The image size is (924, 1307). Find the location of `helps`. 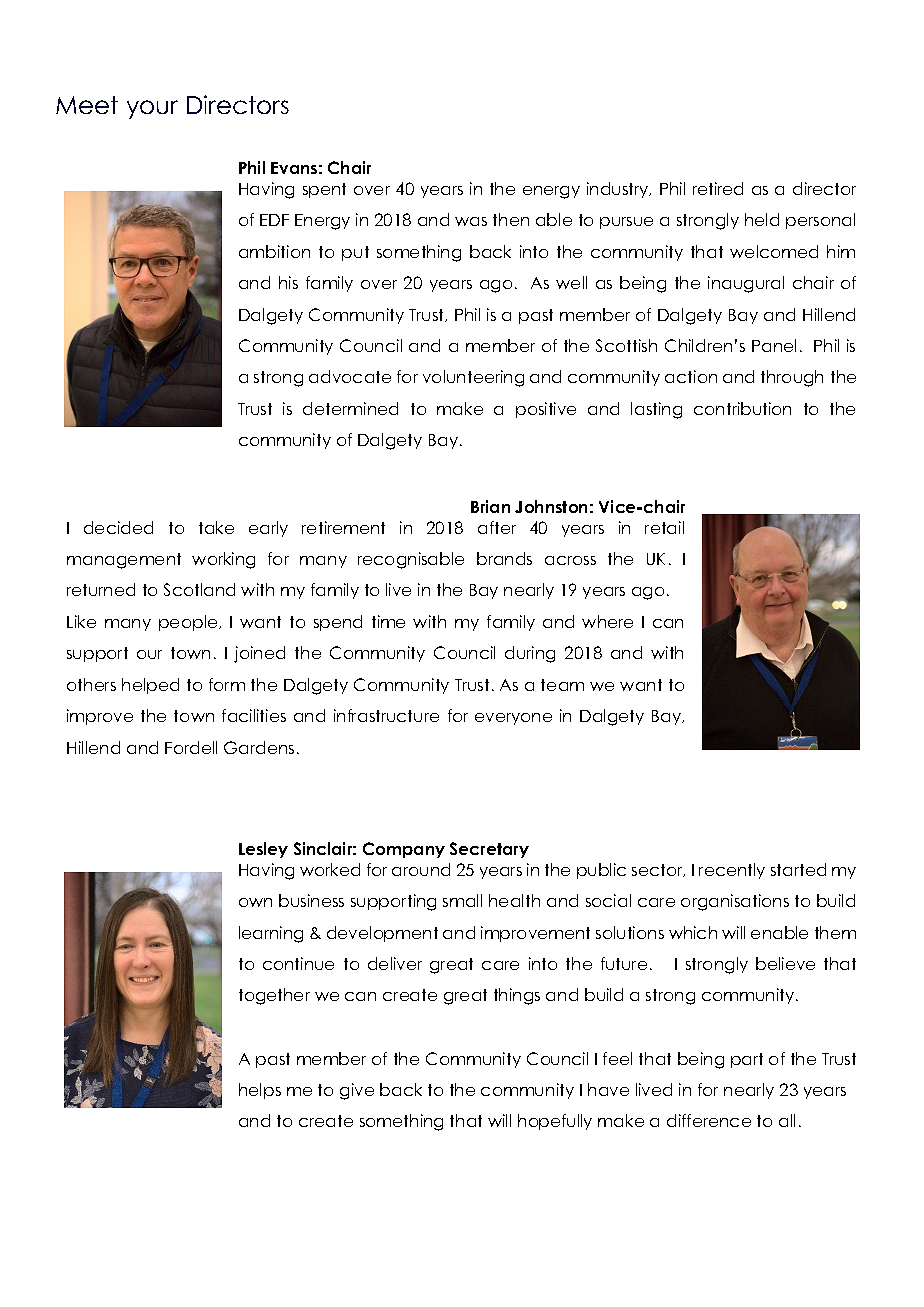

helps is located at coordinates (260, 1091).
